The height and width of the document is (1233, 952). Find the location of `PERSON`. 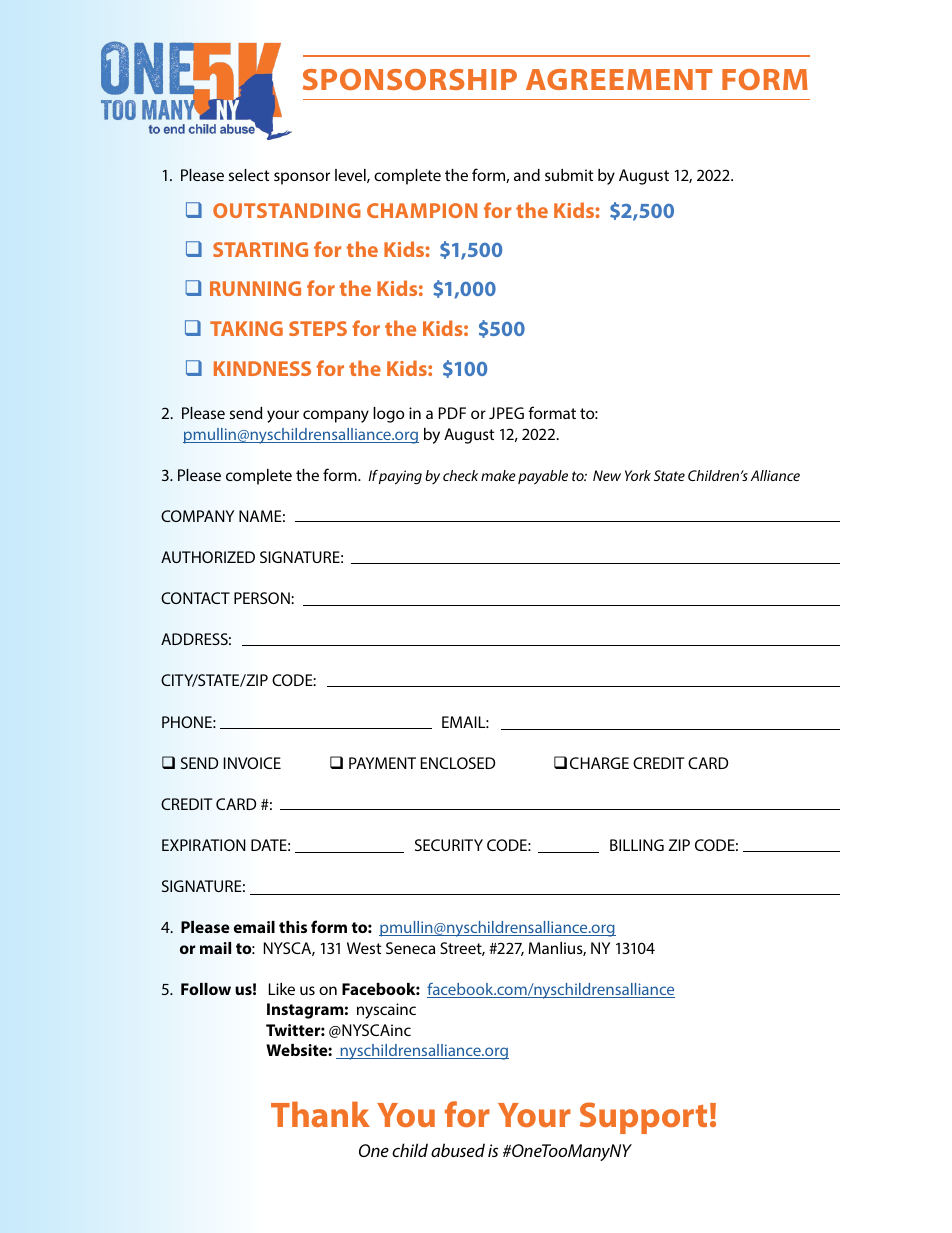

PERSON is located at coordinates (263, 598).
